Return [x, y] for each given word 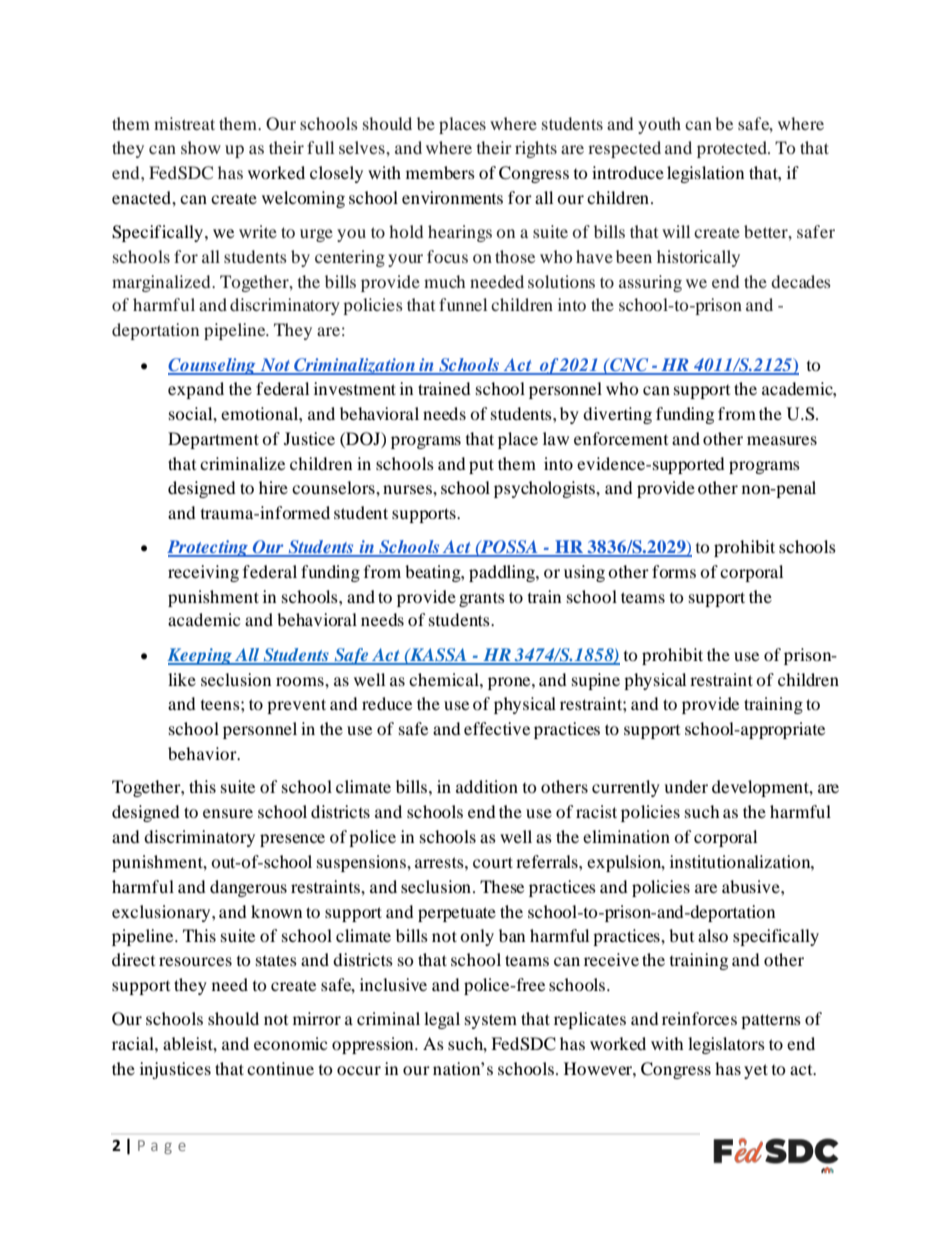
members [440, 172]
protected [733, 149]
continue [280, 1068]
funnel [463, 304]
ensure [228, 813]
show [201, 147]
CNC [629, 366]
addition [487, 786]
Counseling [213, 366]
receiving [203, 573]
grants [482, 599]
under [686, 786]
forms [674, 571]
